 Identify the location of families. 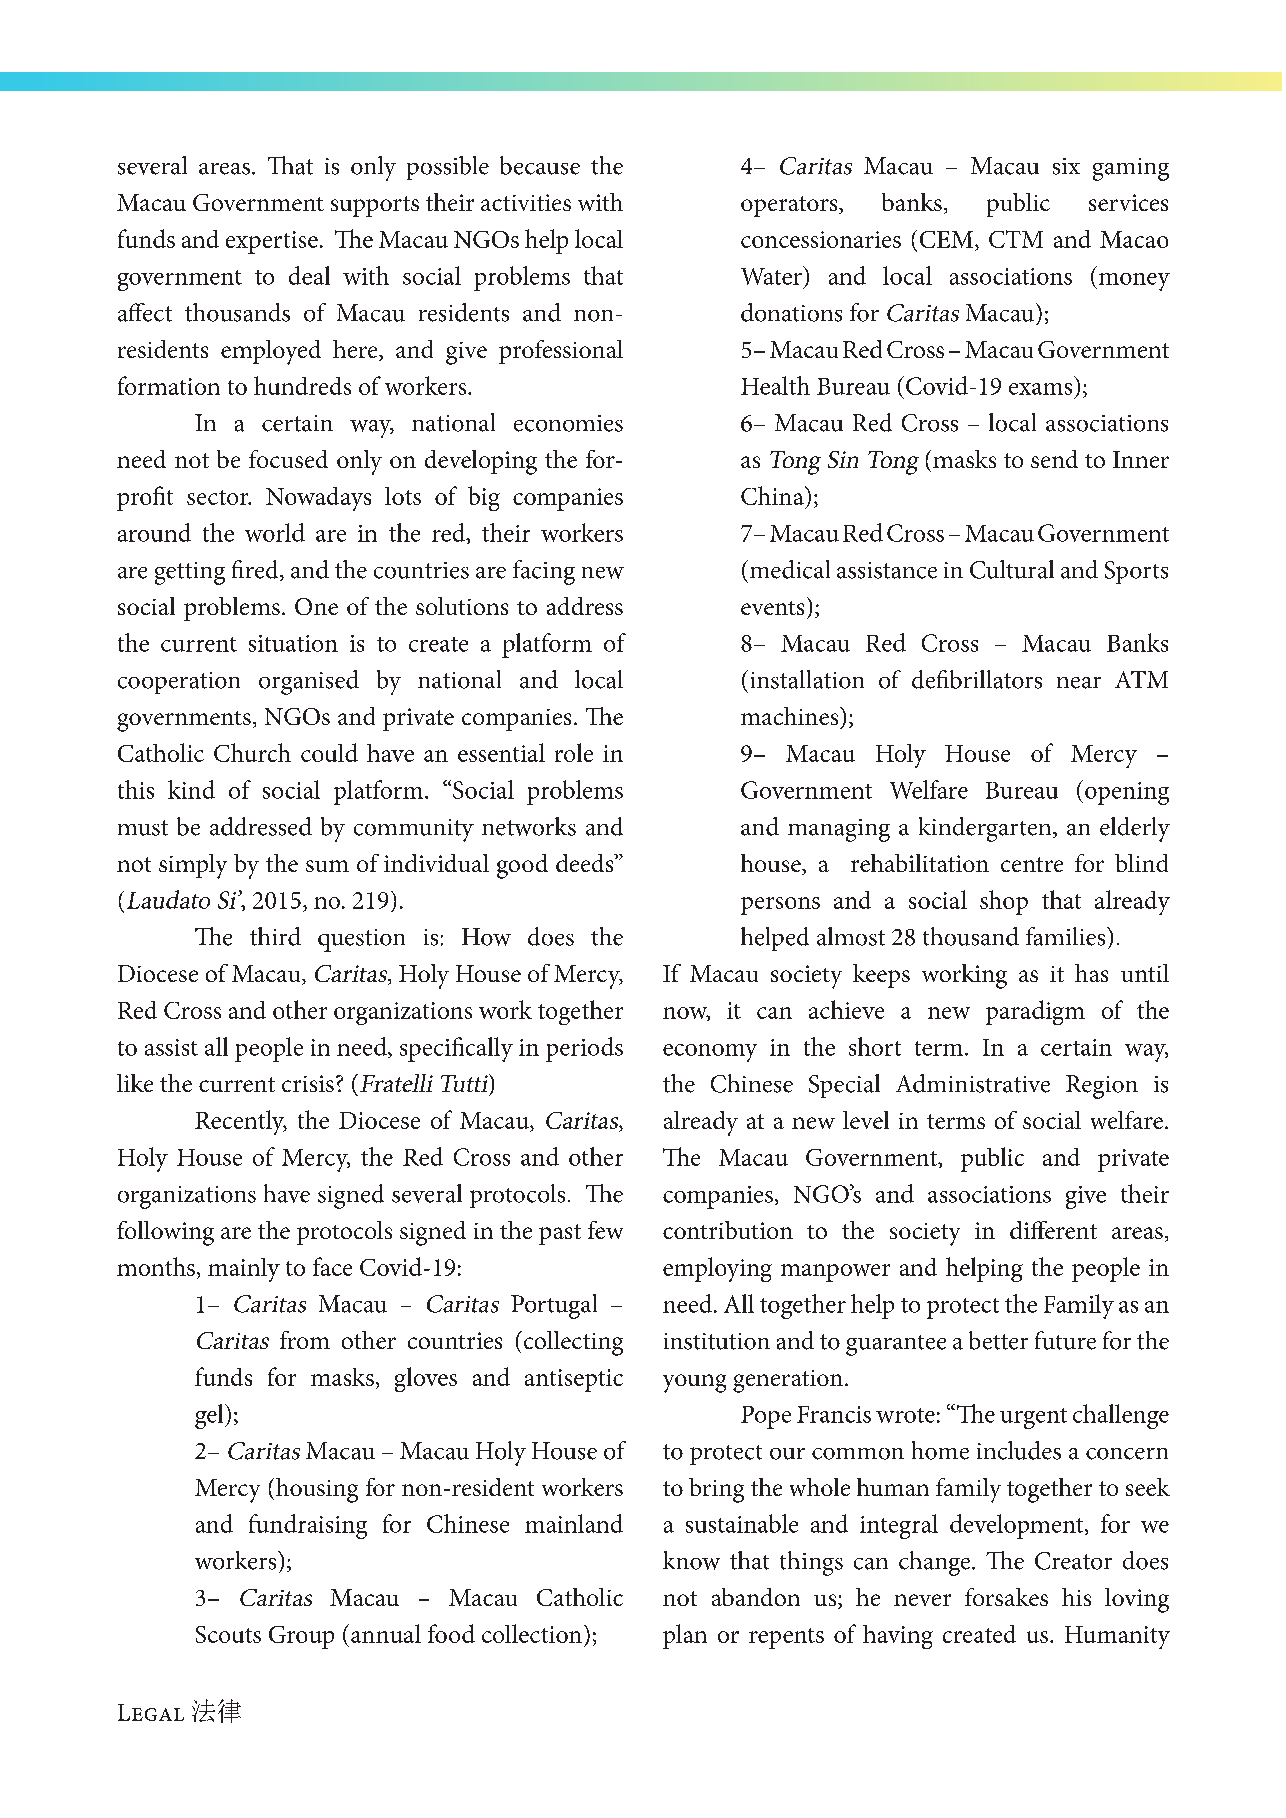
(1067, 936).
